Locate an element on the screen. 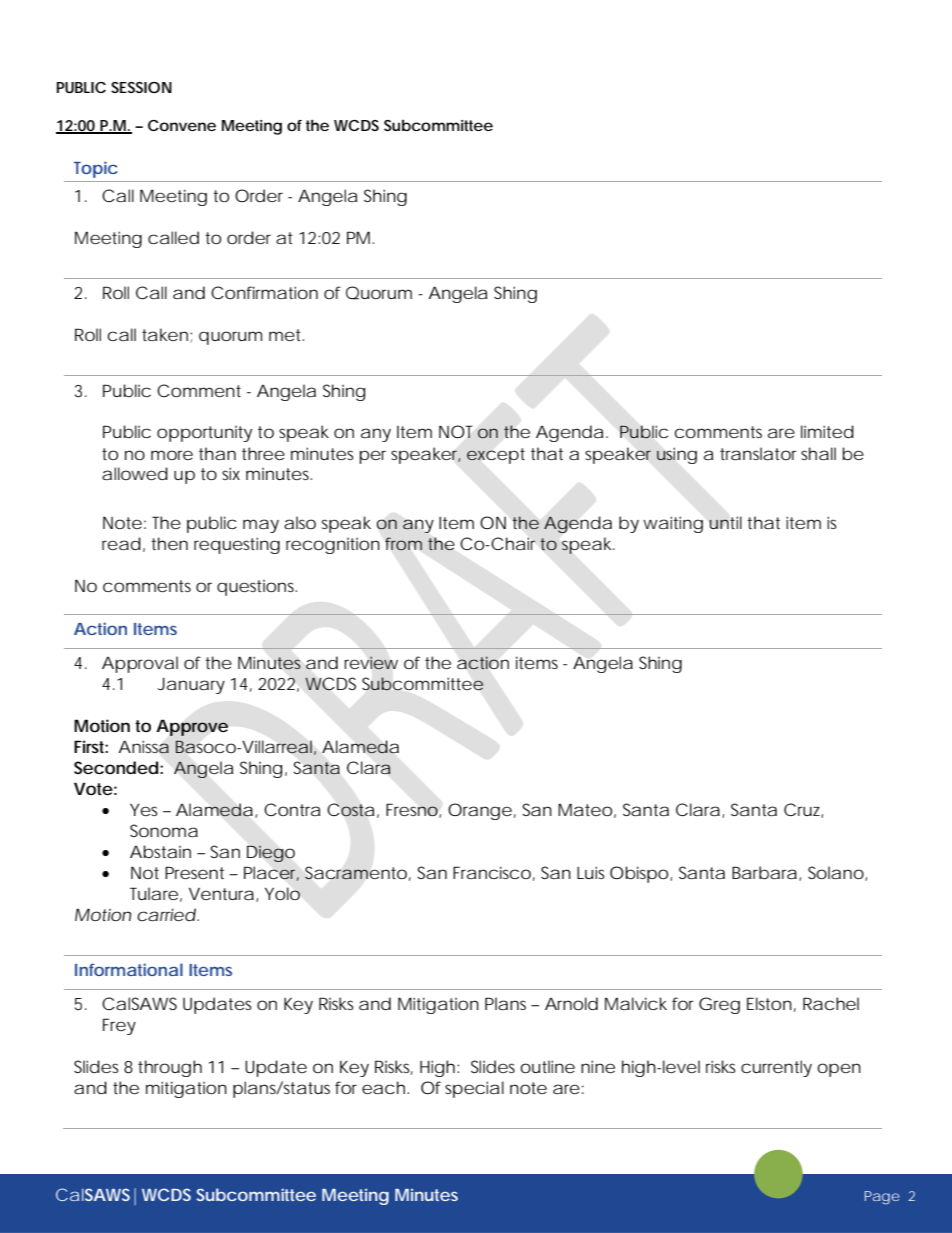 Image resolution: width=952 pixels, height=1233 pixels. through is located at coordinates (170, 1068).
